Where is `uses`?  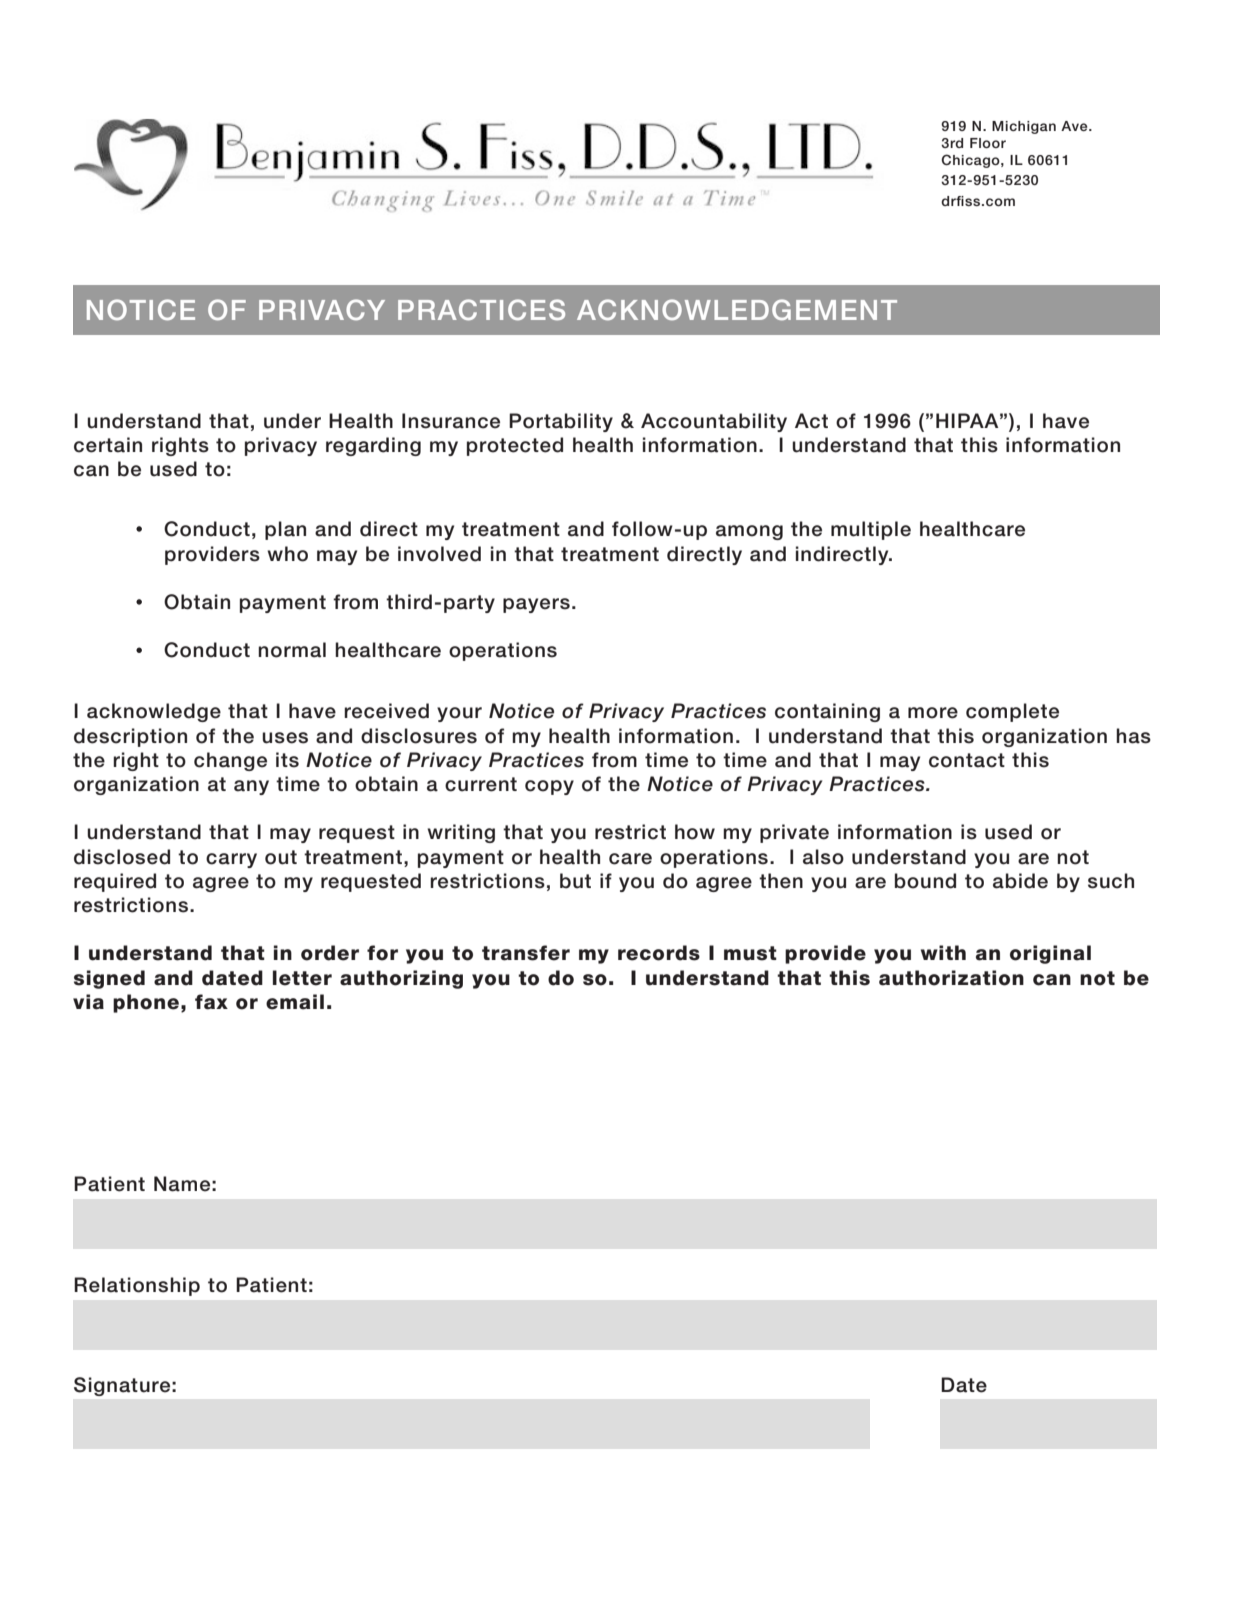
uses is located at coordinates (285, 738).
